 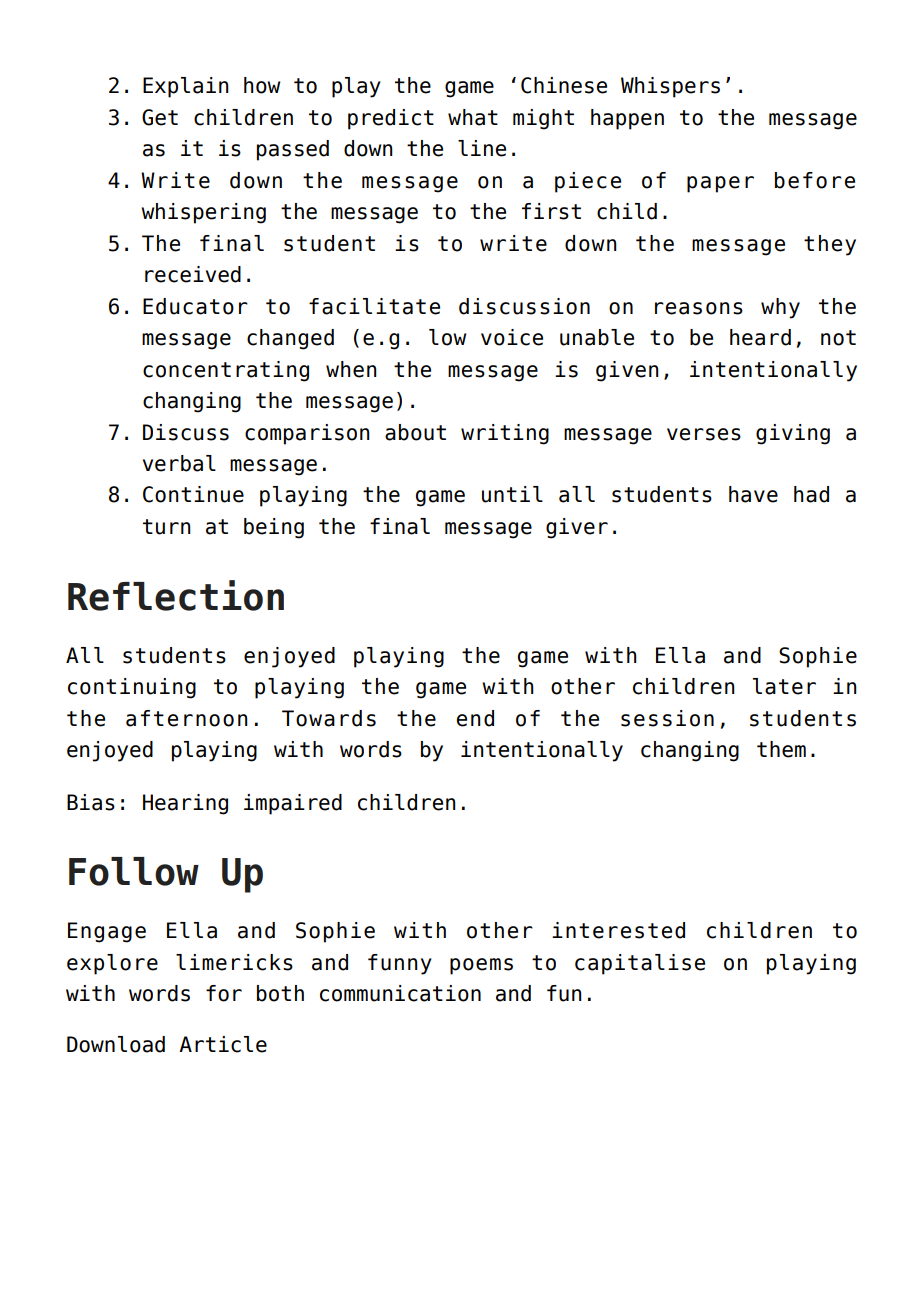 What do you see at coordinates (753, 494) in the screenshot?
I see `have` at bounding box center [753, 494].
